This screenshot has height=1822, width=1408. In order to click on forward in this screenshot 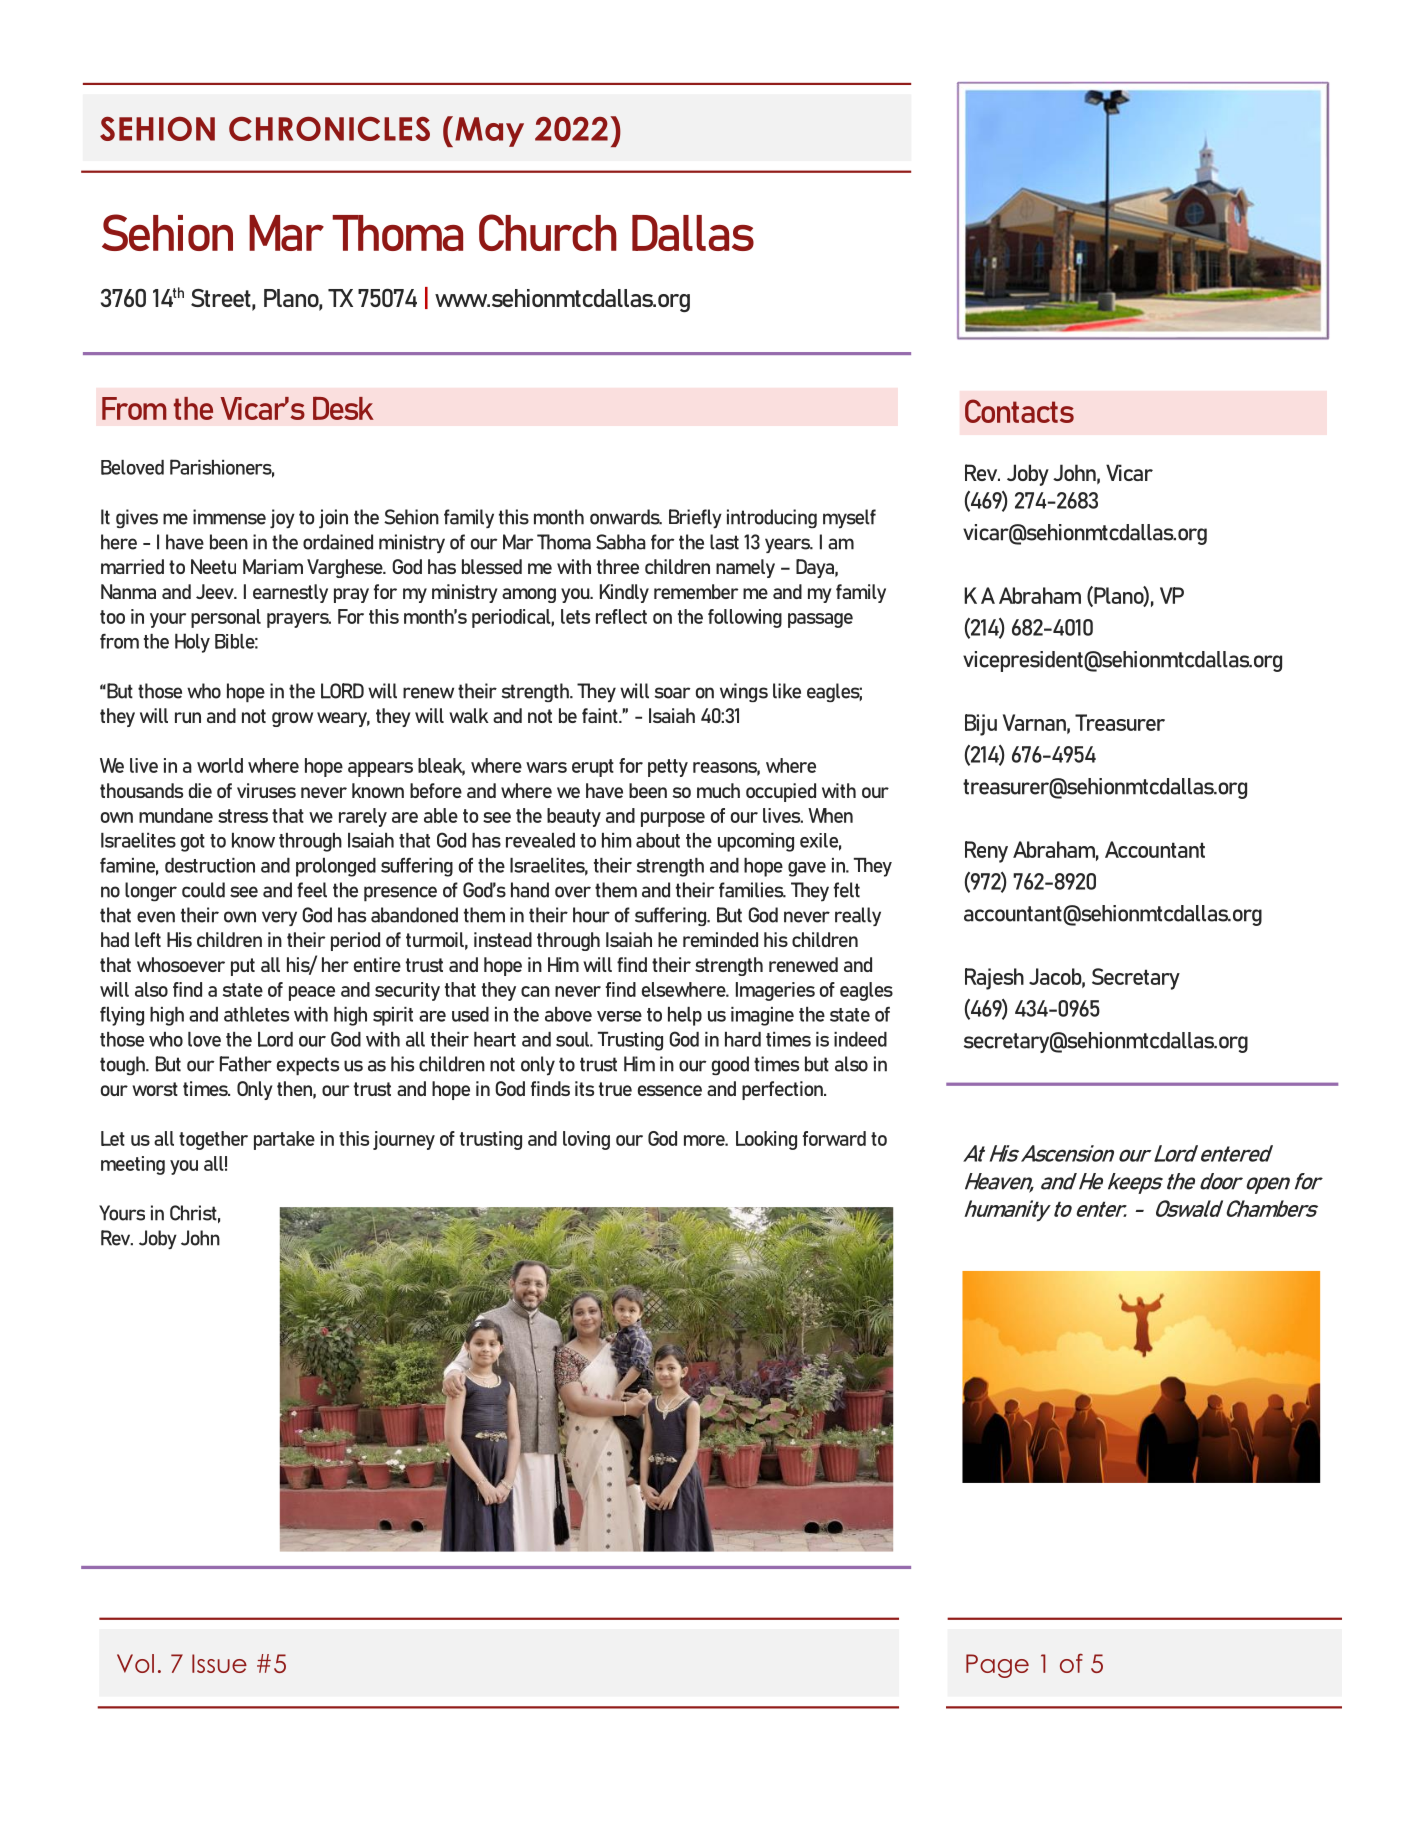, I will do `click(834, 1138)`.
